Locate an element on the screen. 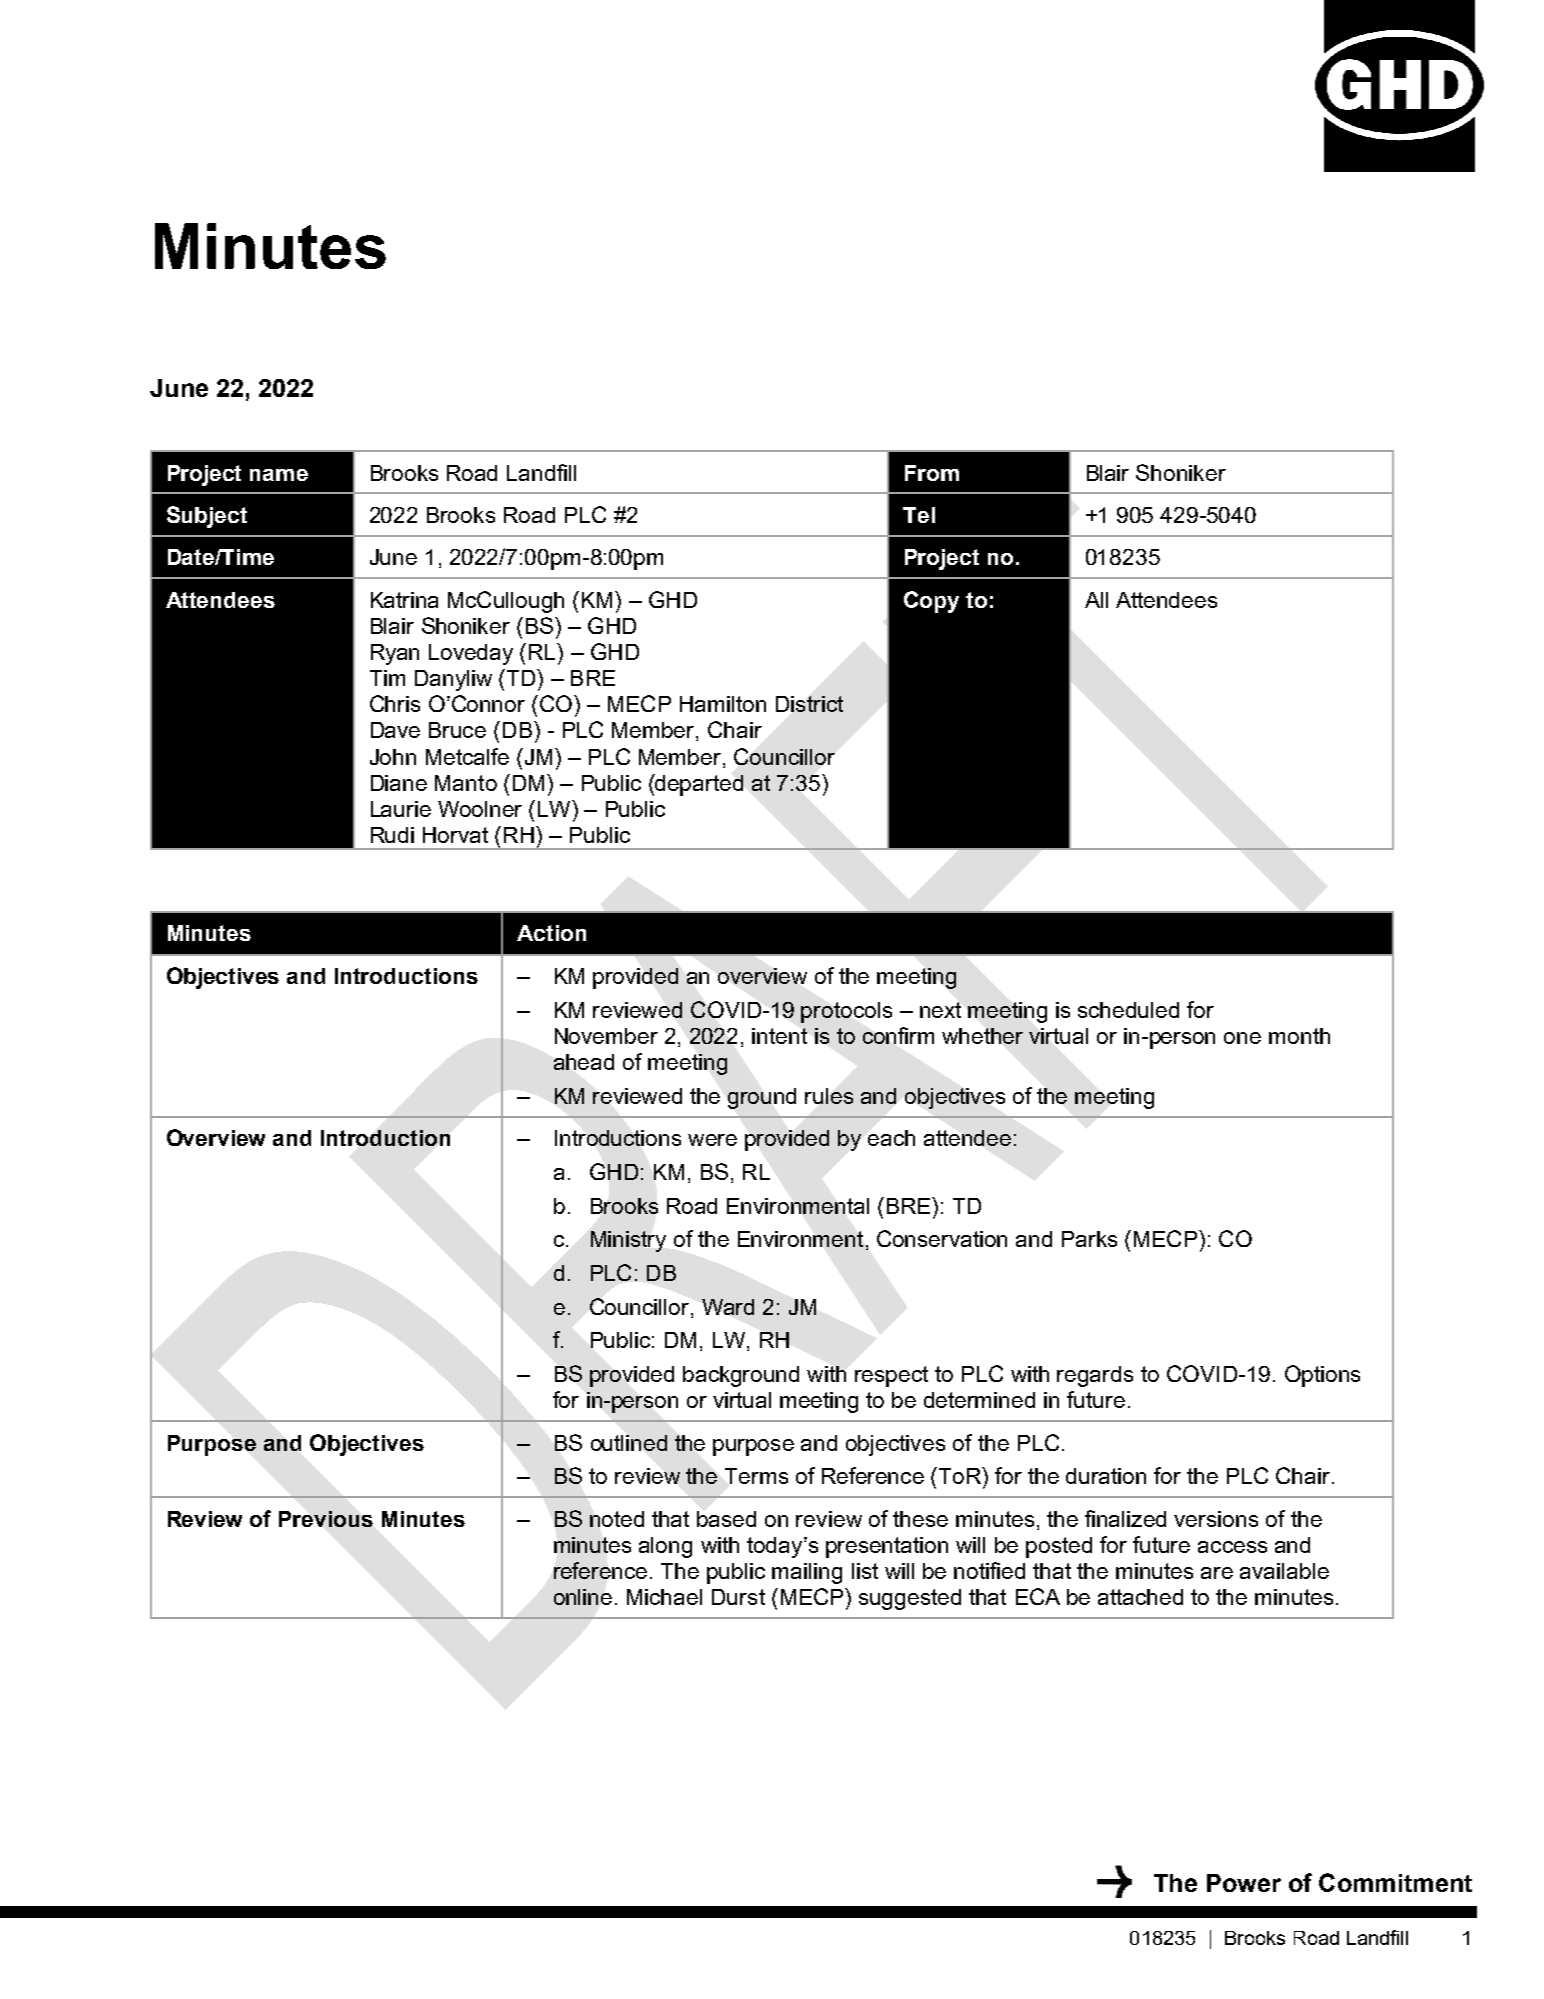 Image resolution: width=1544 pixels, height=1999 pixels. versions is located at coordinates (1216, 1519).
